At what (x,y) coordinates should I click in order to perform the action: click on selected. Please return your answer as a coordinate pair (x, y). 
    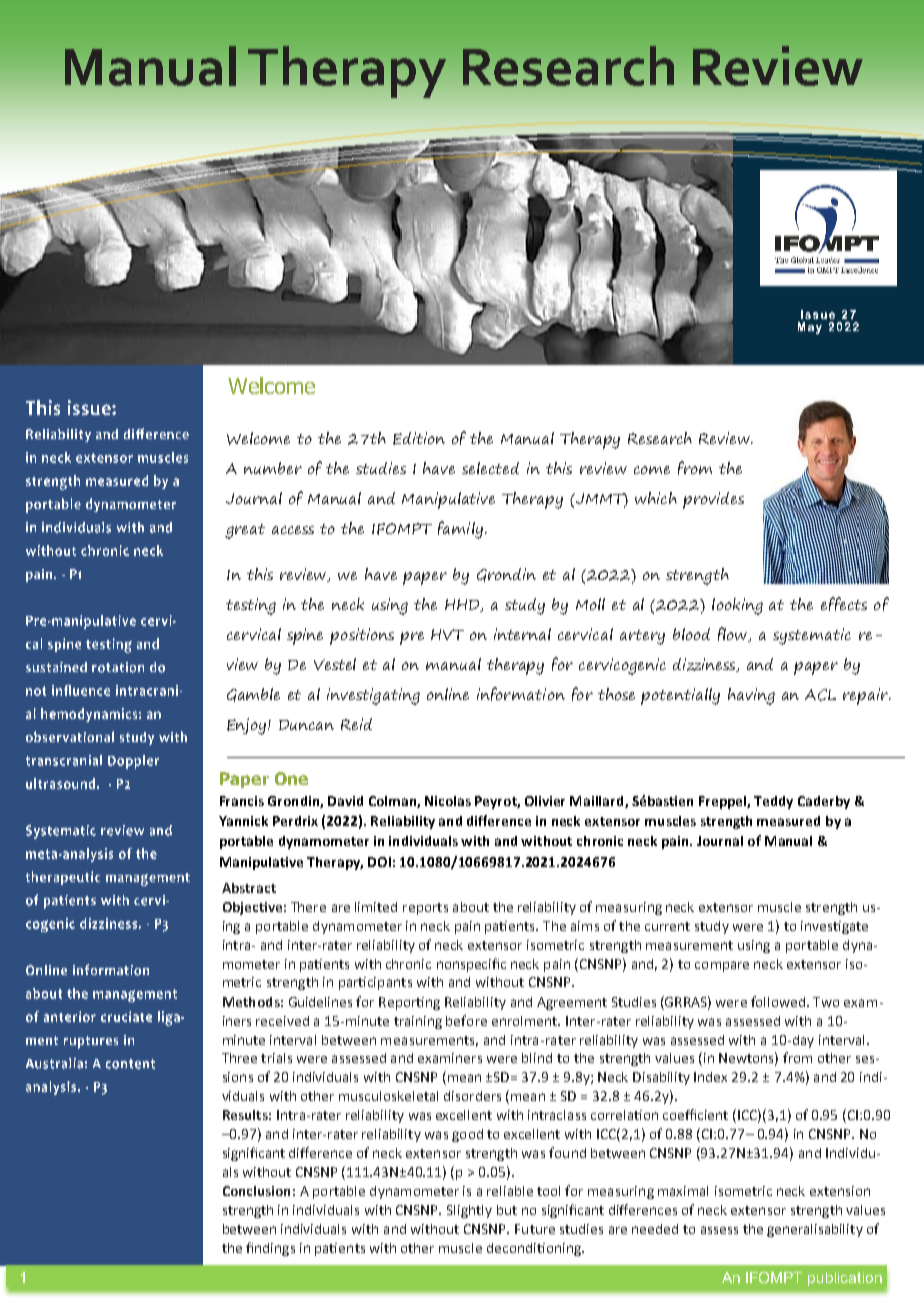
    Looking at the image, I should click on (490, 468).
